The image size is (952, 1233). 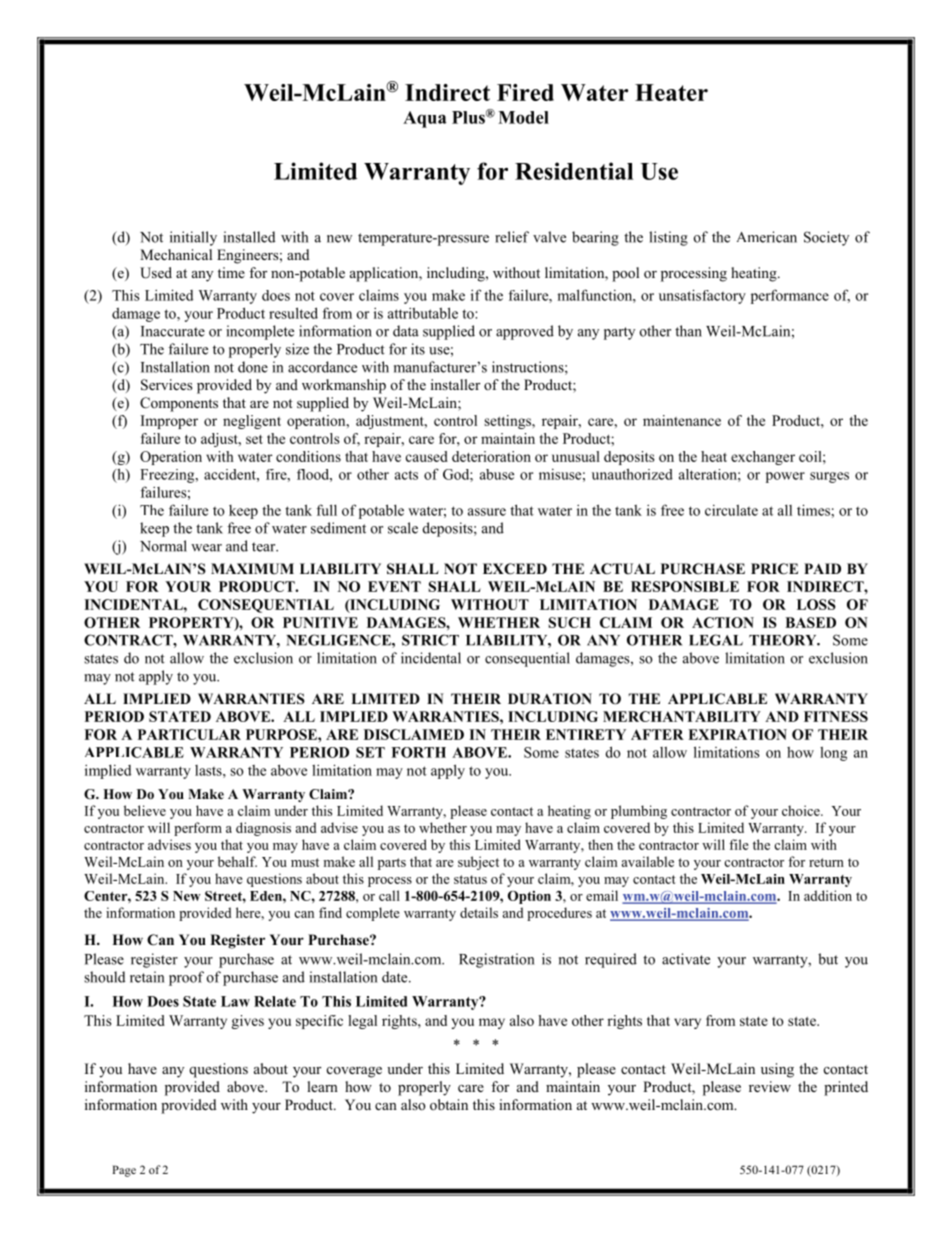 What do you see at coordinates (193, 238) in the screenshot?
I see `initially` at bounding box center [193, 238].
